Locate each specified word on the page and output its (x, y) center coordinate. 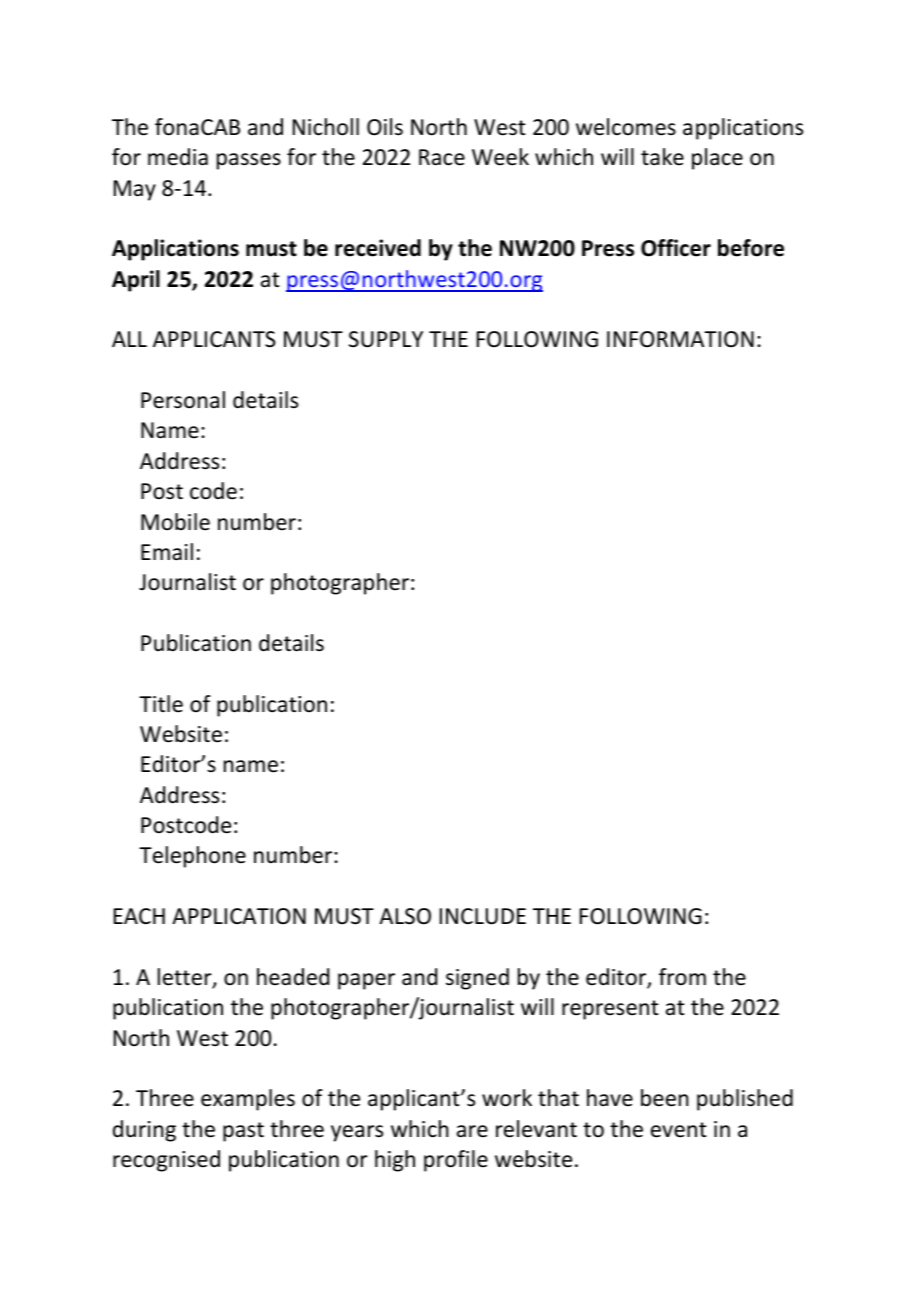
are (472, 1131)
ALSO (405, 916)
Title (161, 704)
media (178, 157)
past (243, 1132)
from (682, 977)
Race (442, 157)
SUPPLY (386, 339)
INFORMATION (680, 339)
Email (167, 552)
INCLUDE (483, 916)
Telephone (192, 857)
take (662, 157)
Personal (183, 400)
